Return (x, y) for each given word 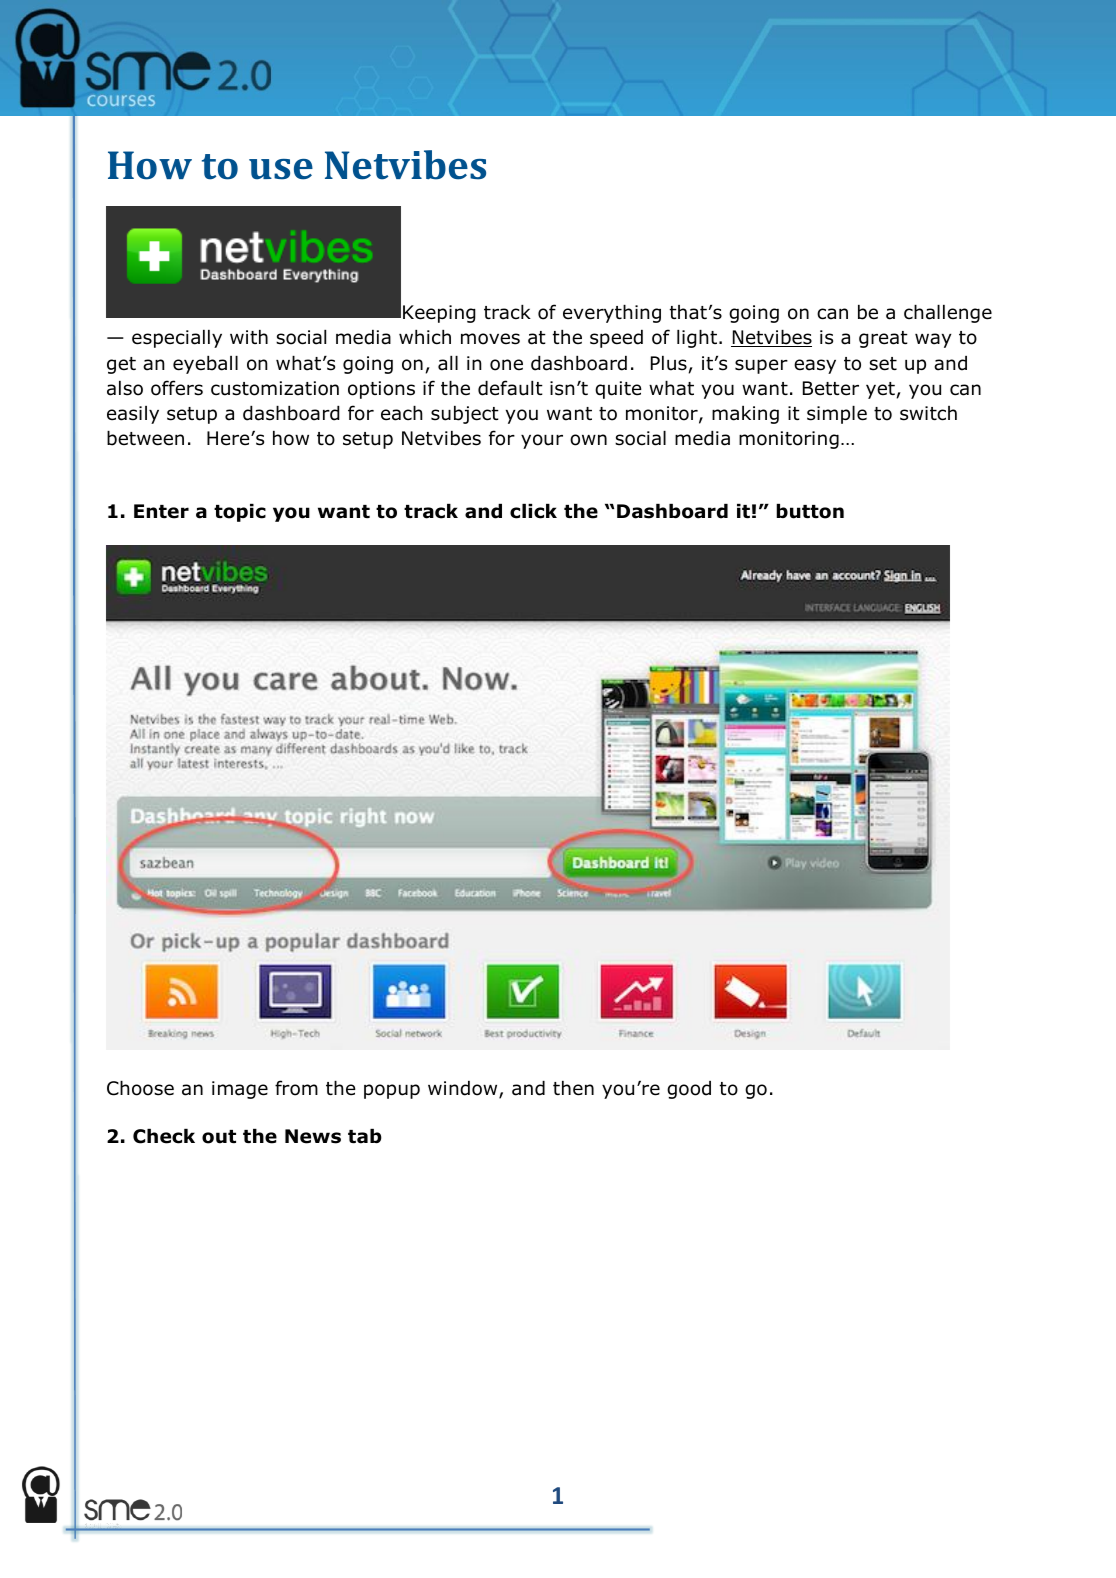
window (464, 1089)
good (689, 1090)
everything (612, 314)
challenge (948, 314)
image (240, 1090)
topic (240, 513)
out (219, 1137)
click (533, 511)
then (573, 1088)
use (281, 169)
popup (392, 1091)
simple (837, 415)
